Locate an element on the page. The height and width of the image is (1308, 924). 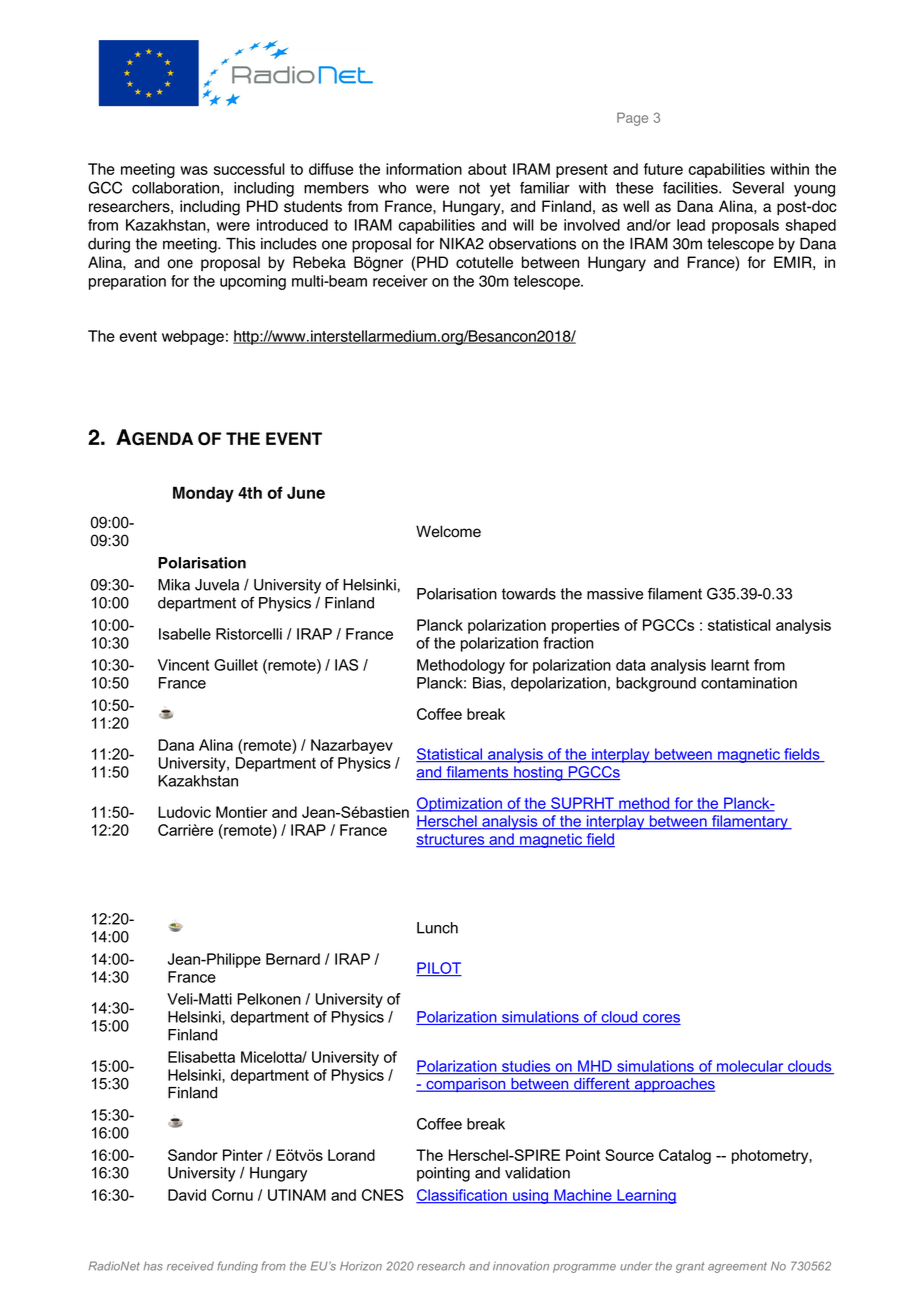
PILOT is located at coordinates (439, 969).
